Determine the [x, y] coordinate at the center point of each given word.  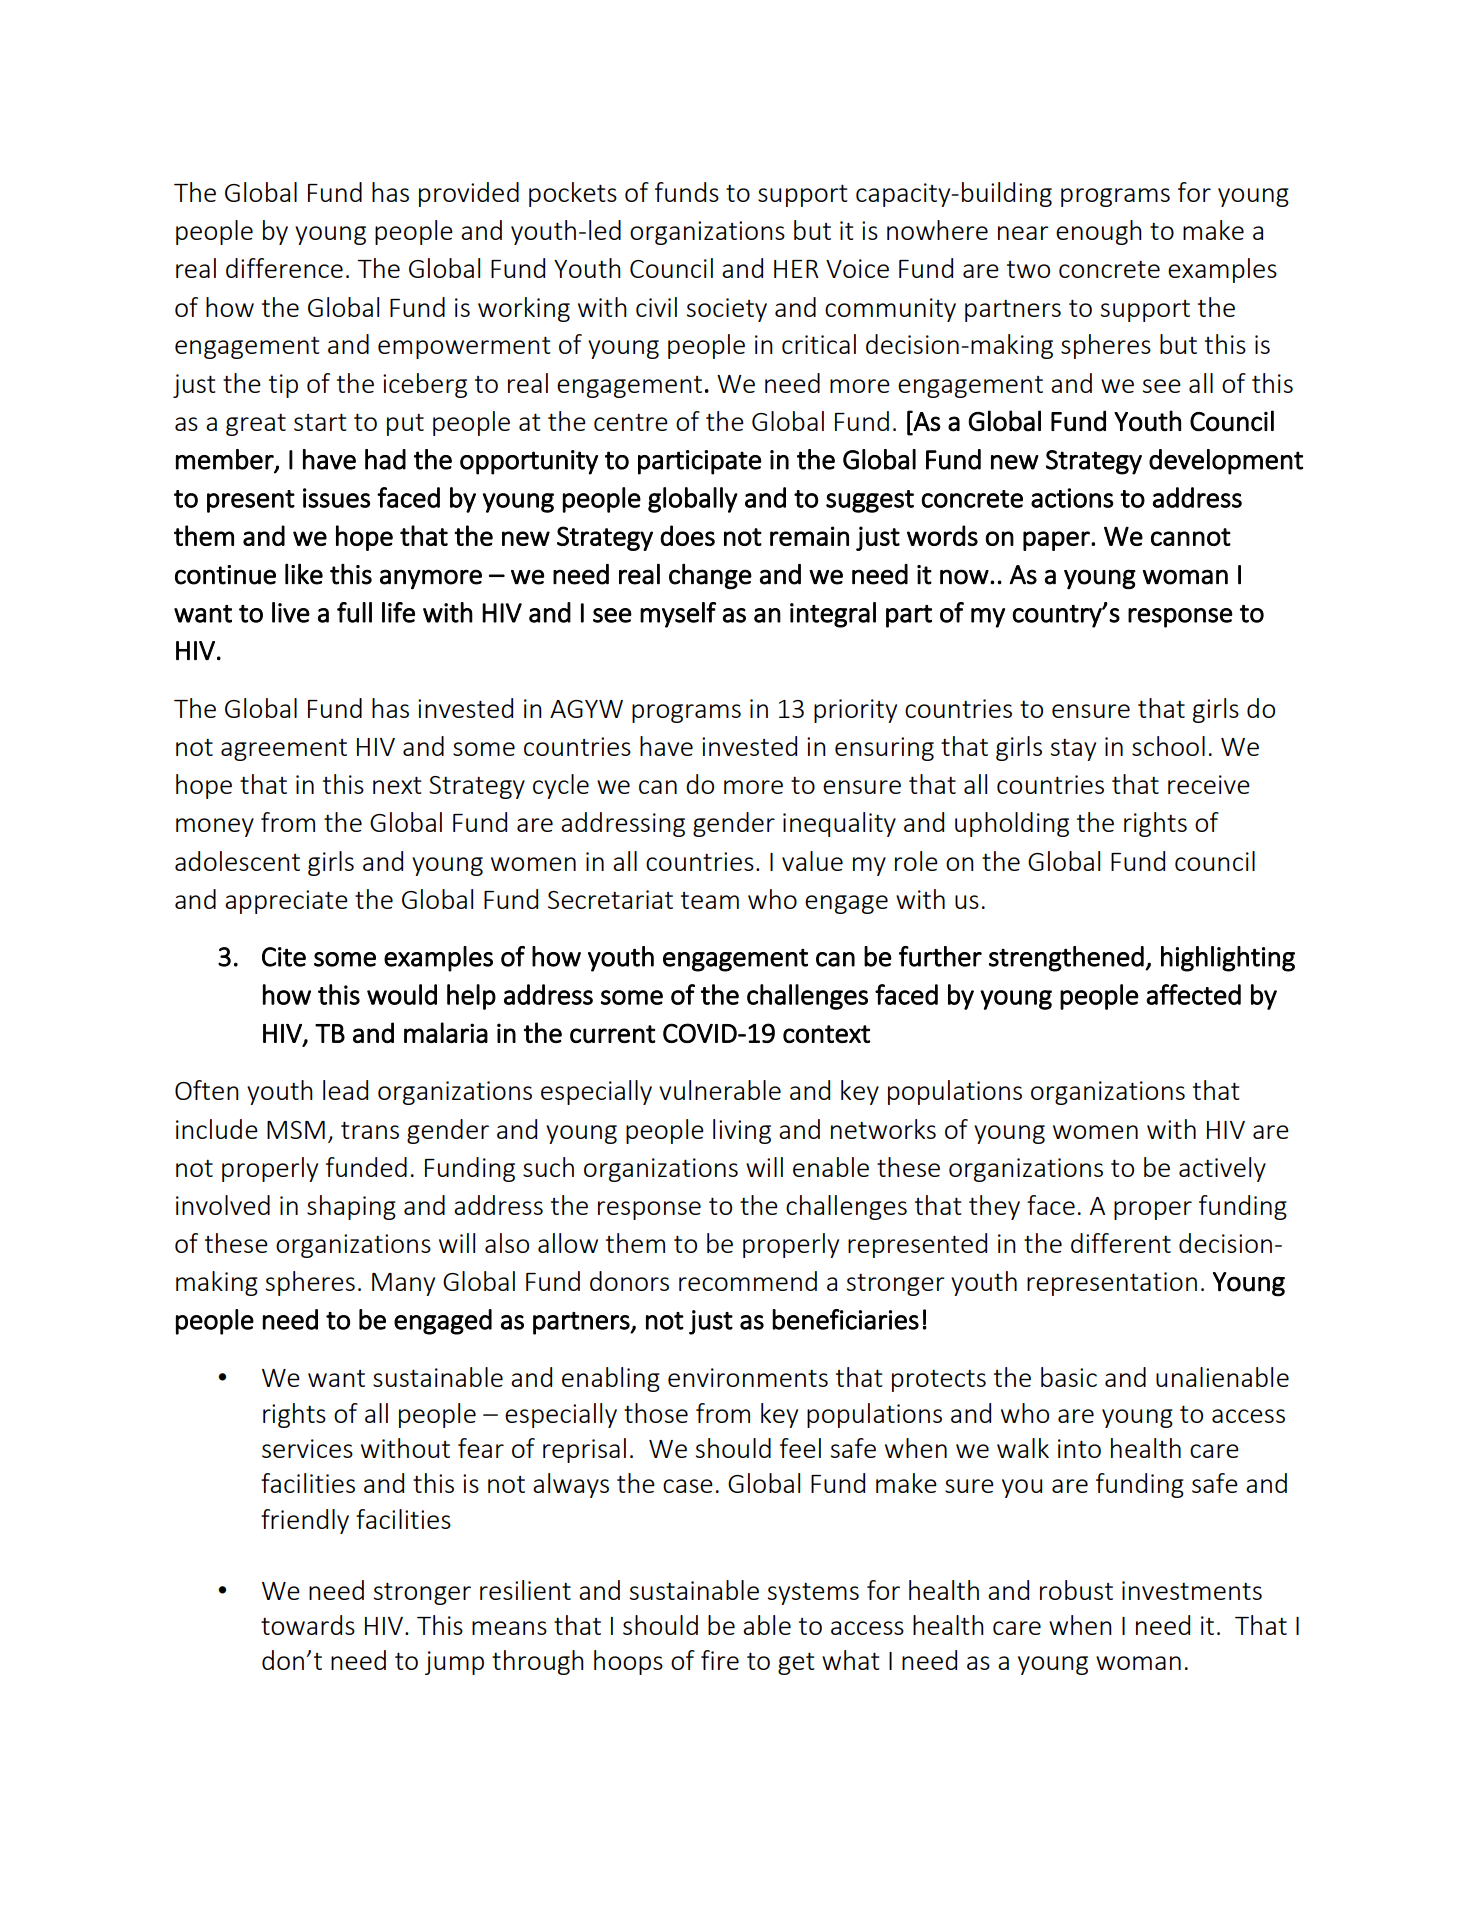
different [1121, 1243]
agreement [284, 750]
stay [1073, 750]
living [742, 1131]
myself [678, 615]
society [727, 310]
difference [284, 268]
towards [308, 1625]
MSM [296, 1130]
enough [1099, 232]
